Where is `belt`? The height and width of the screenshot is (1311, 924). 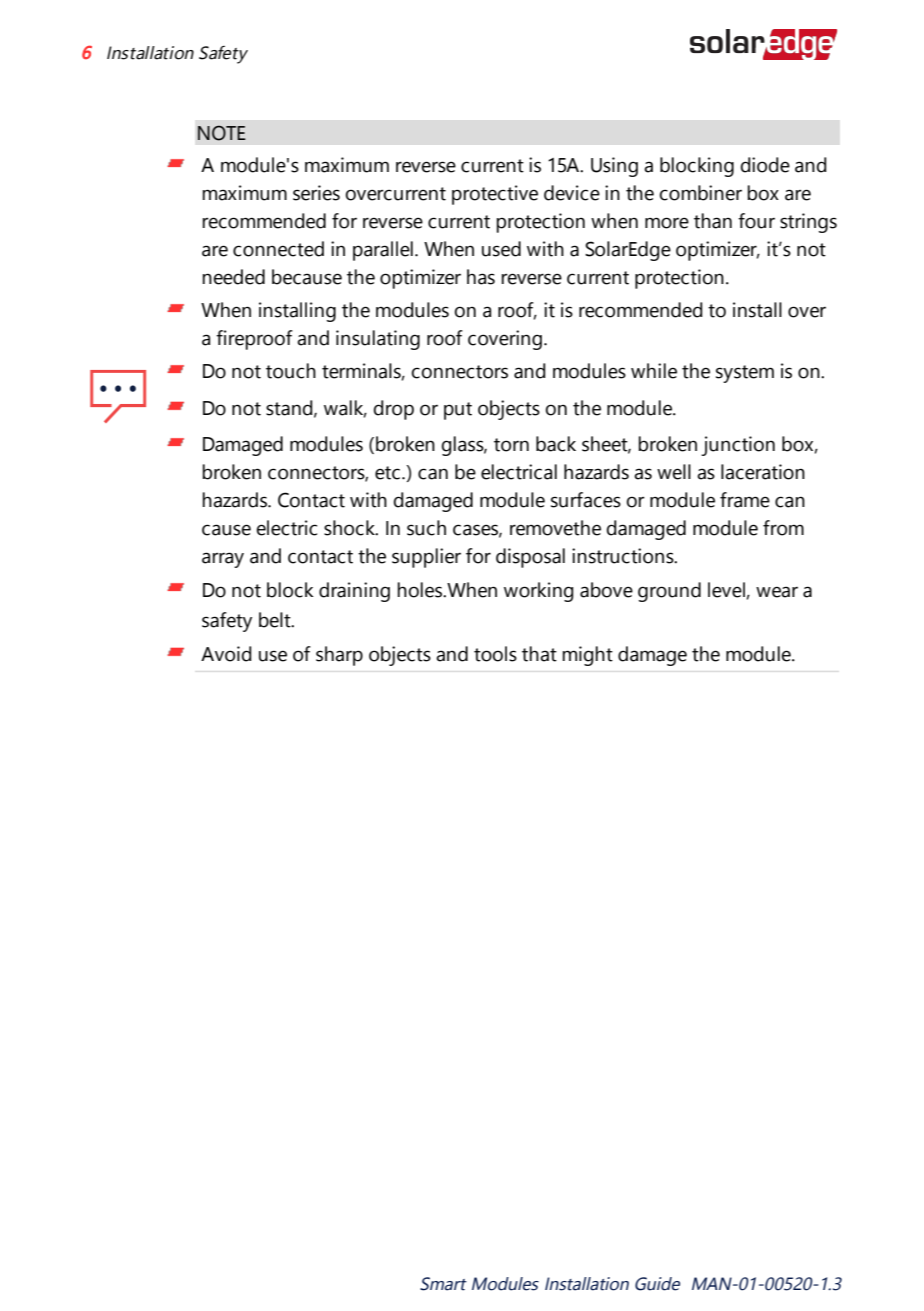 belt is located at coordinates (276, 620).
